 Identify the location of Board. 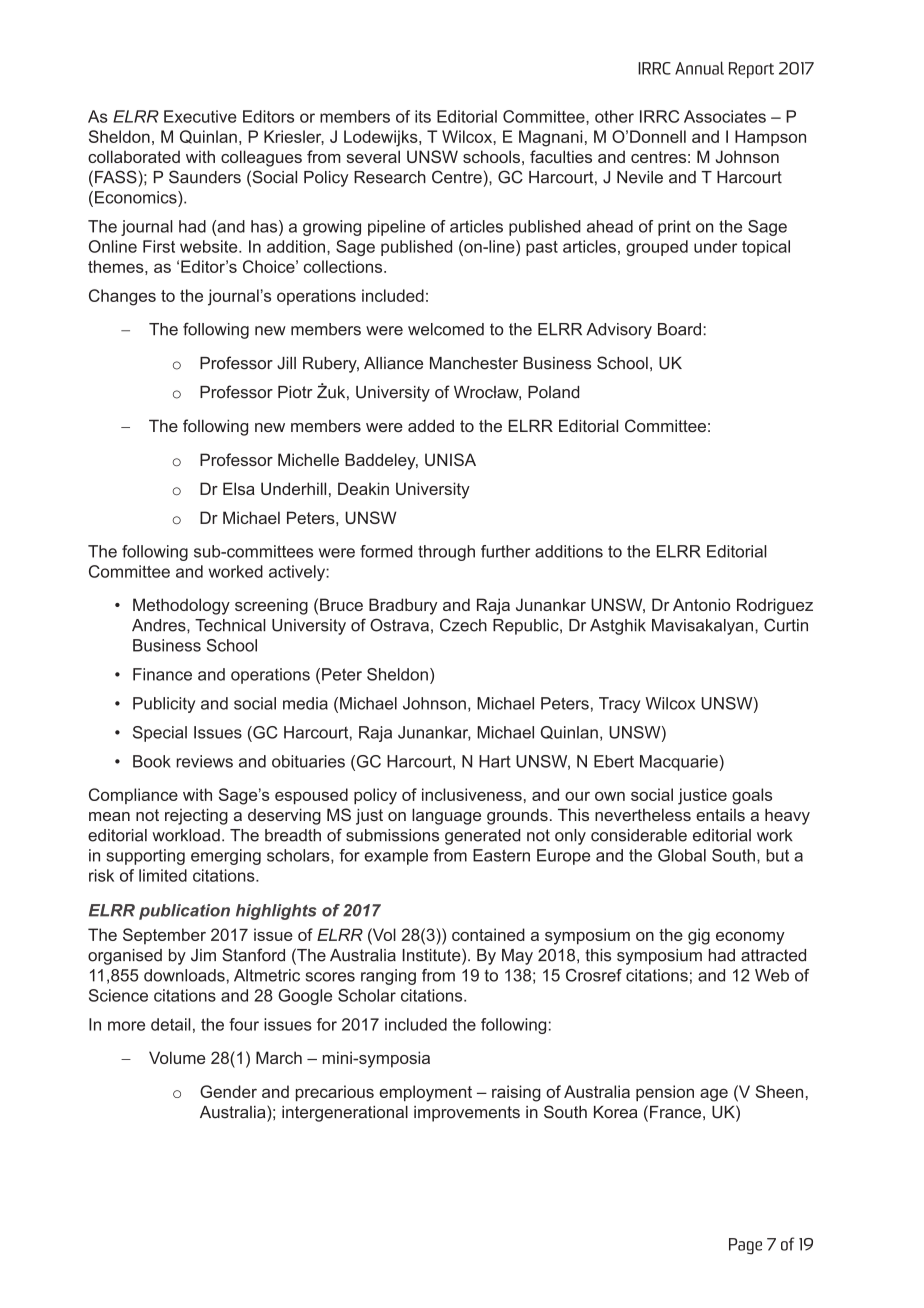
(679, 329).
